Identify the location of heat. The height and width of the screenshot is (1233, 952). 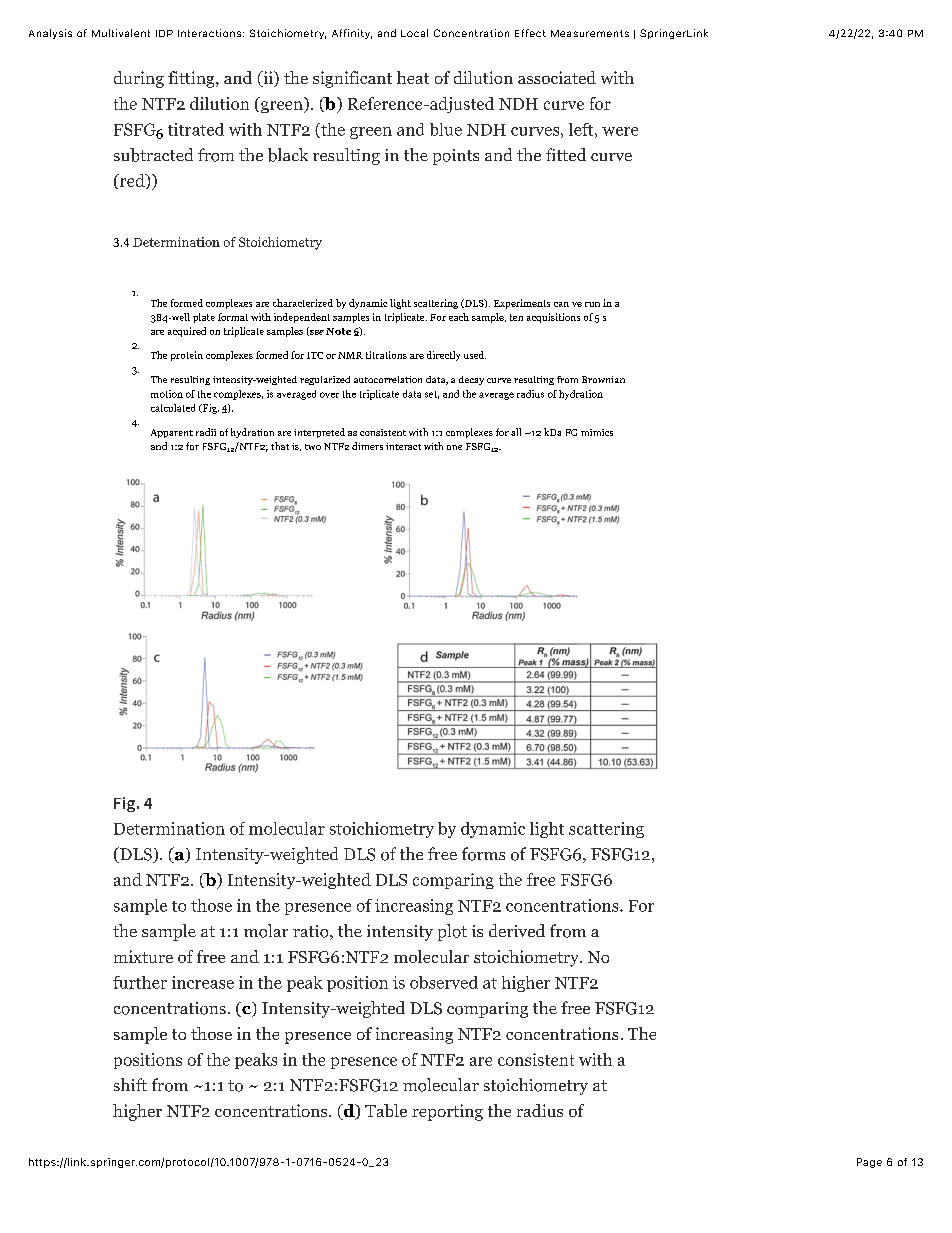
(413, 77).
